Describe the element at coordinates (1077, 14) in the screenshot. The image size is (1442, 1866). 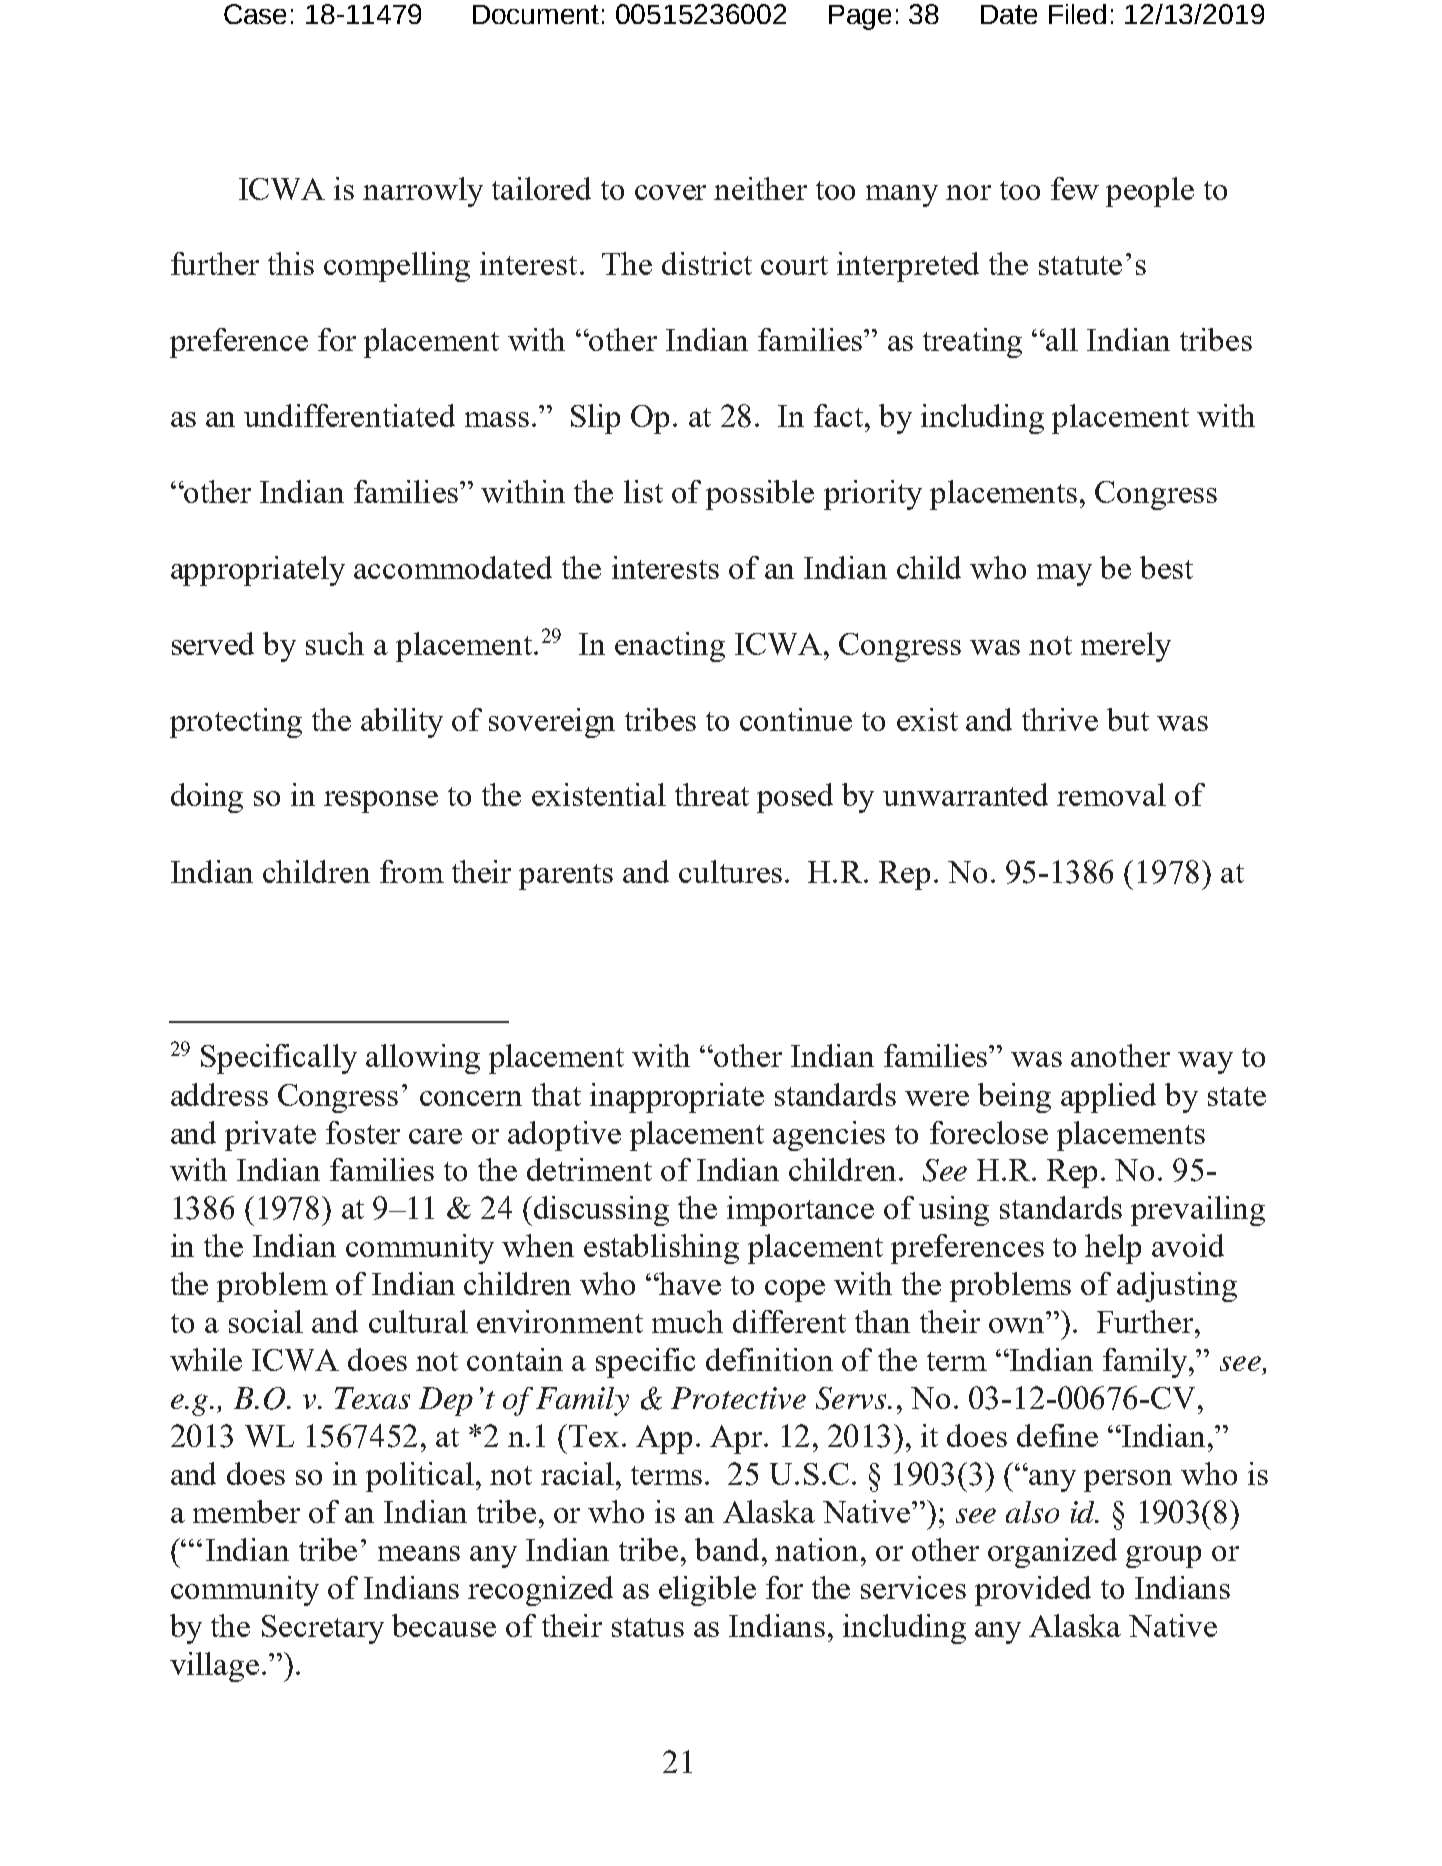
I see `Filed` at that location.
